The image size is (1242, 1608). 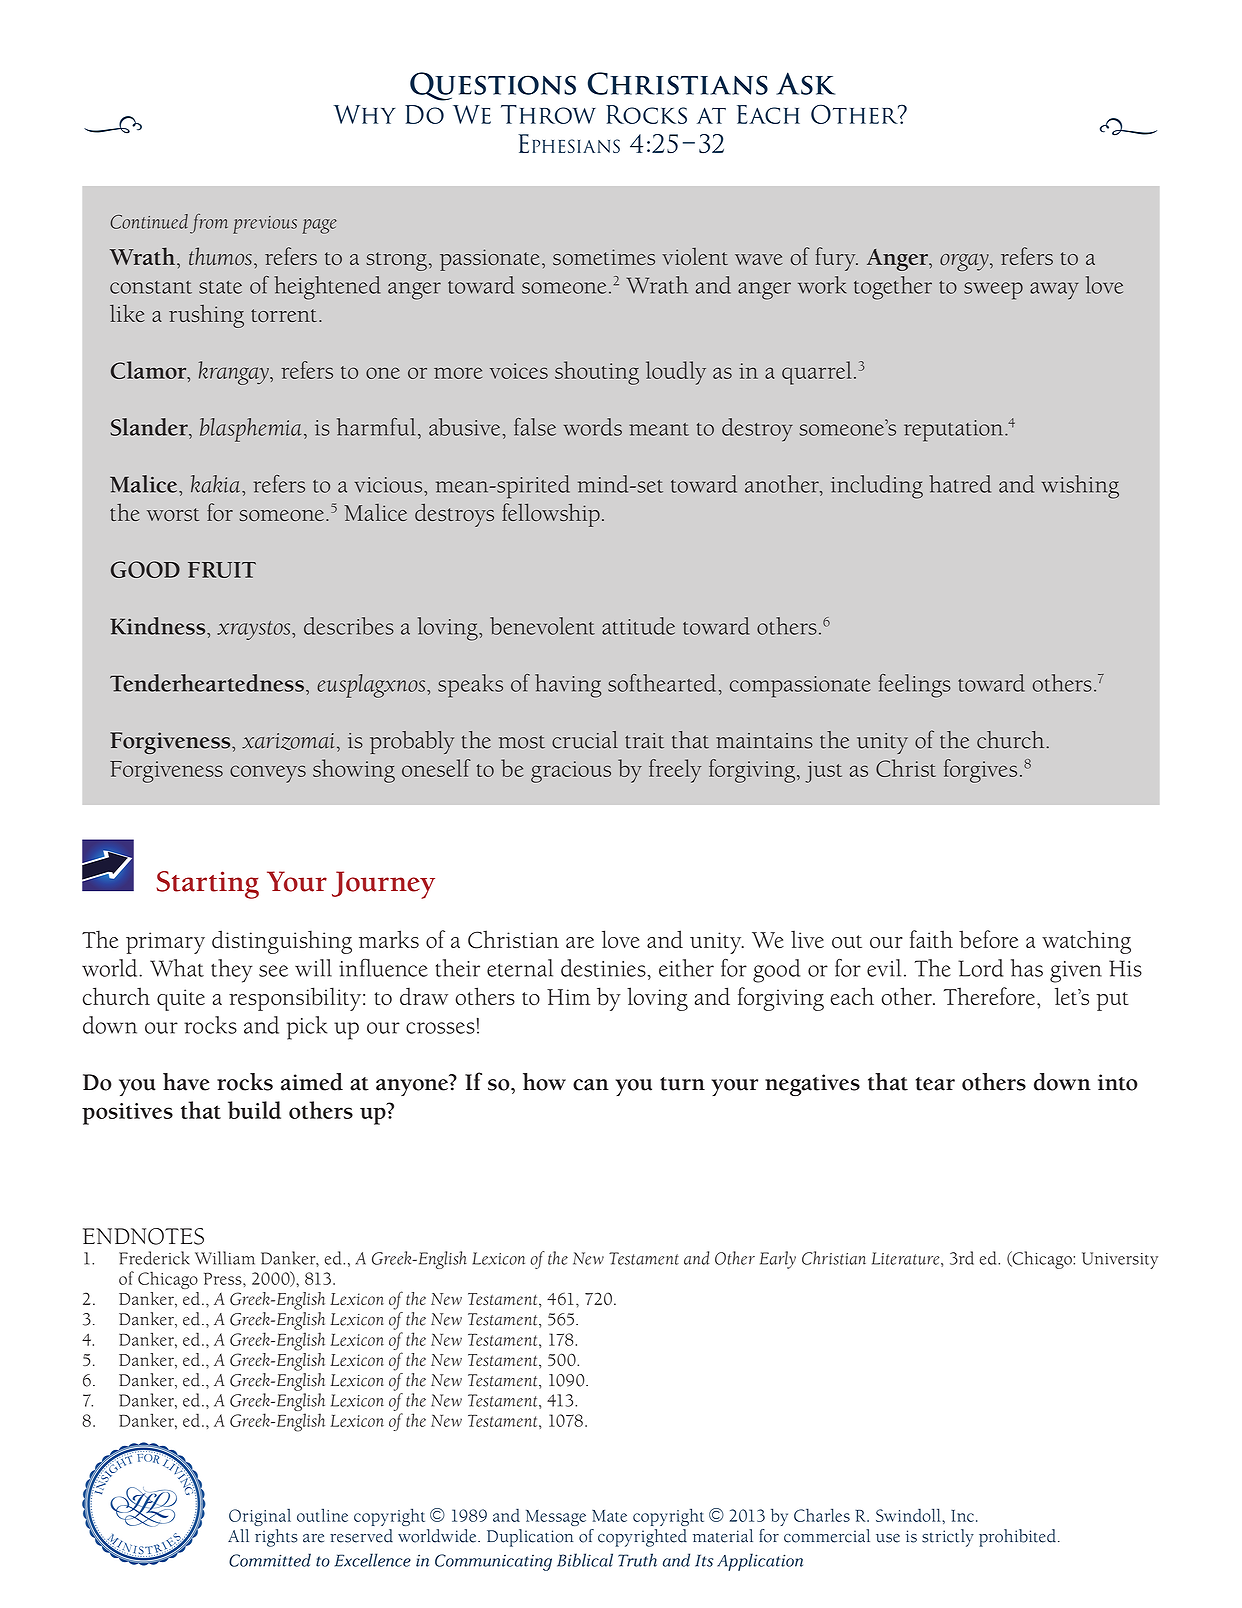 What do you see at coordinates (548, 114) in the screenshot?
I see `Throw` at bounding box center [548, 114].
